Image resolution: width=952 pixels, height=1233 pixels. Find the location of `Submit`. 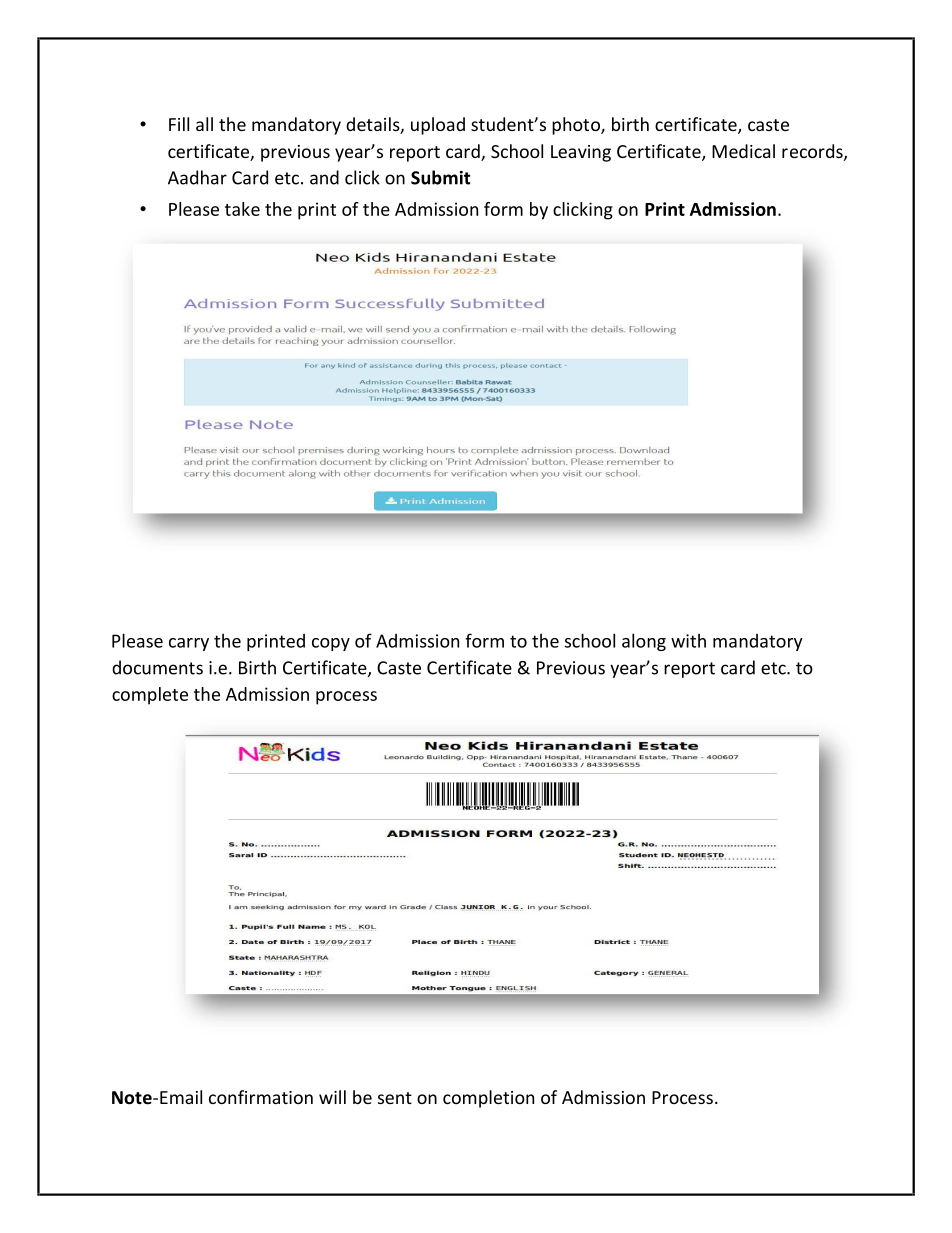

Submit is located at coordinates (440, 177).
